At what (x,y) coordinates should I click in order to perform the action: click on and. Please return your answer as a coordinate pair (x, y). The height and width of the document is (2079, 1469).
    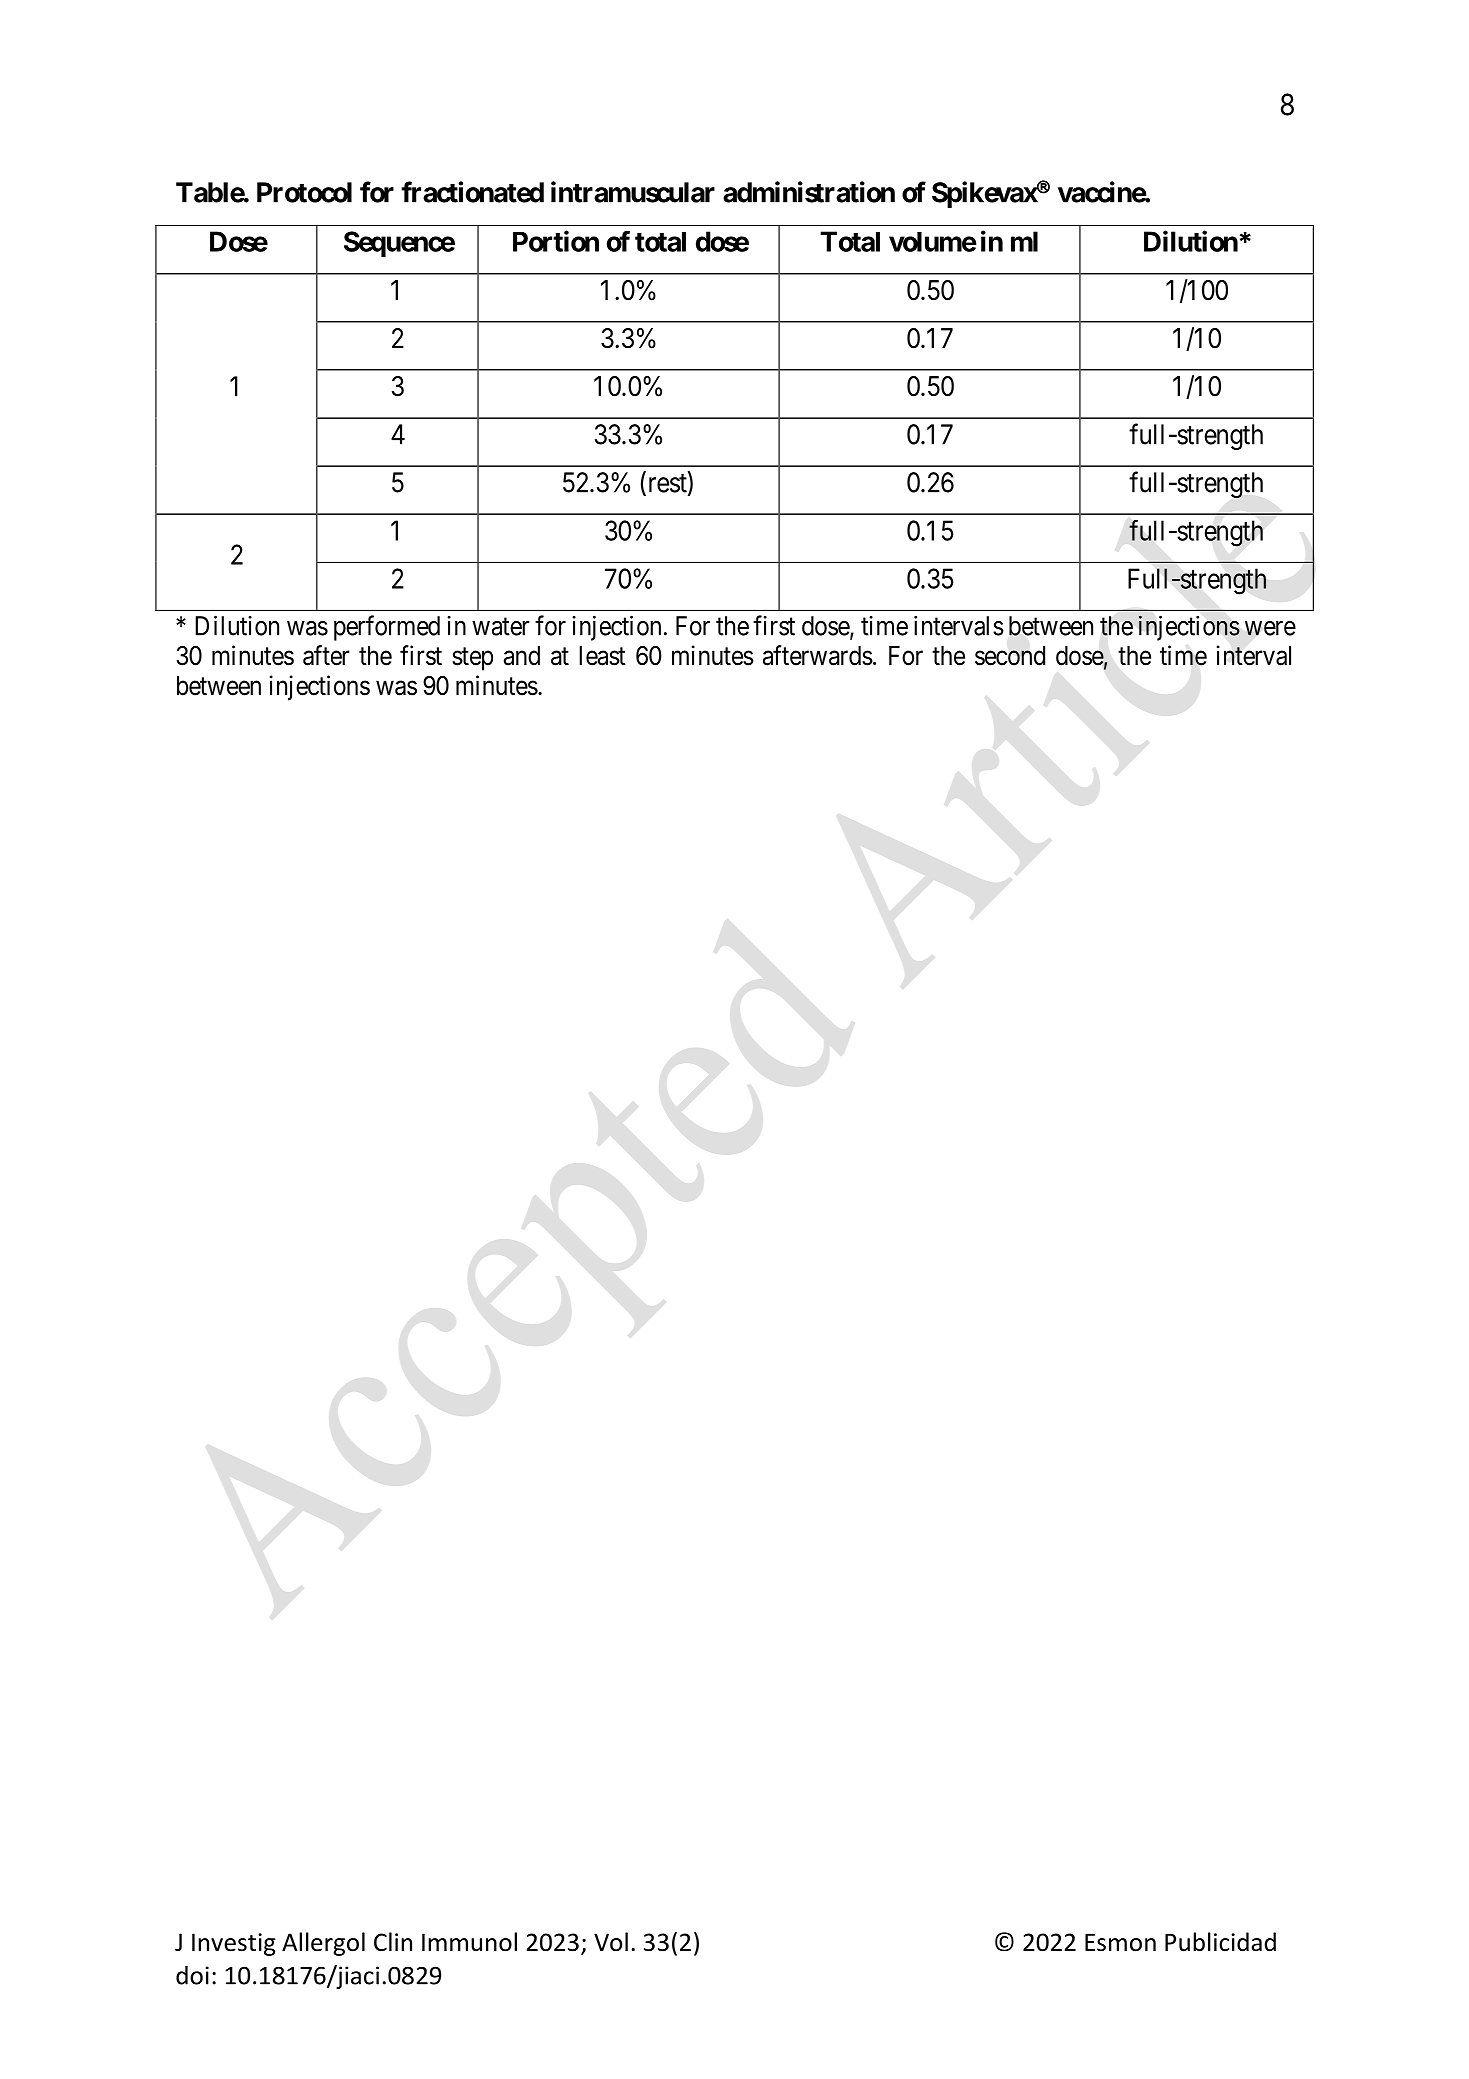
    Looking at the image, I should click on (522, 656).
